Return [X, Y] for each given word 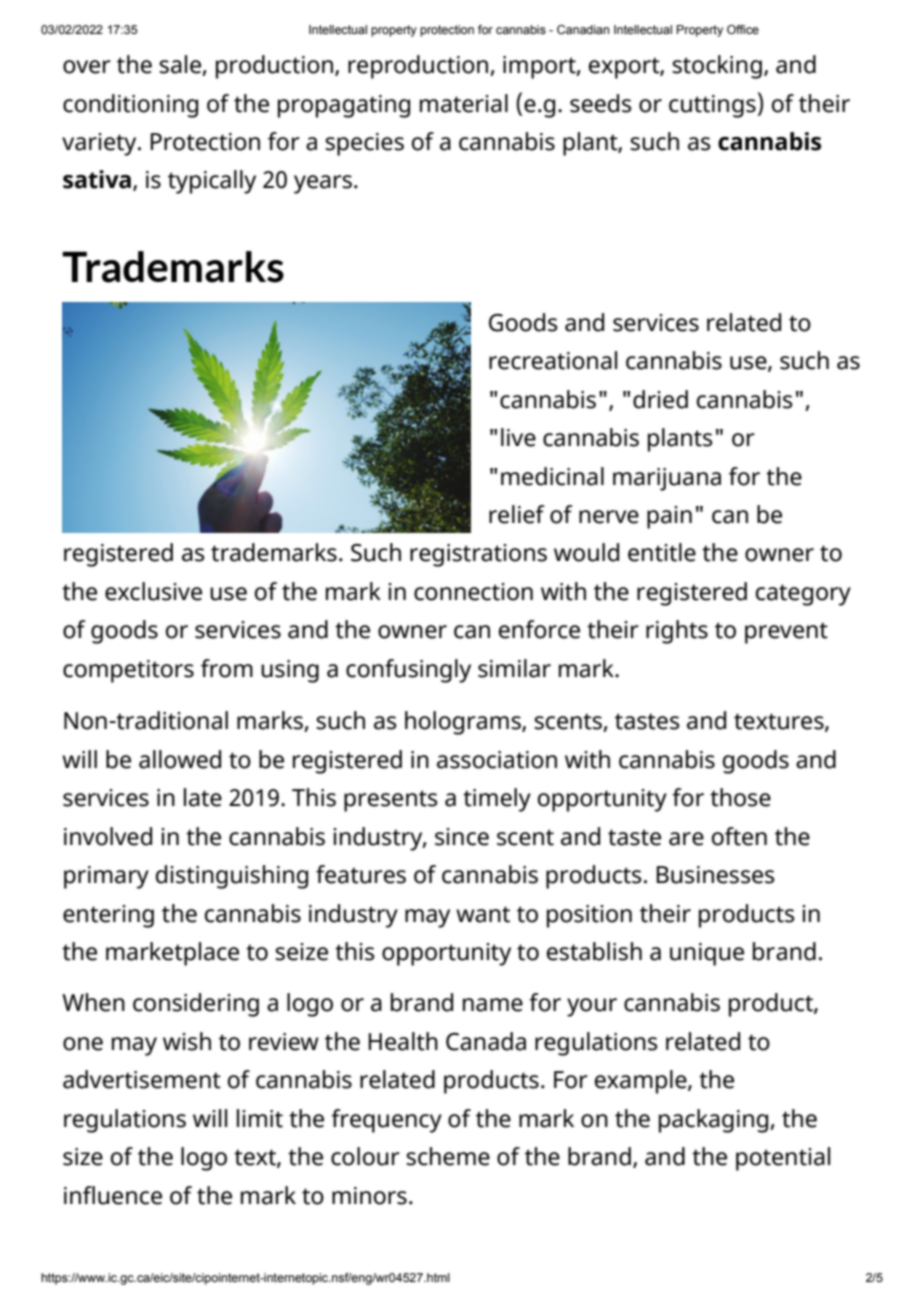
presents [391, 801]
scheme [448, 1156]
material [464, 103]
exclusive [153, 591]
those [740, 797]
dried [660, 399]
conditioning [130, 106]
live [518, 437]
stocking [717, 67]
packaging [715, 1121]
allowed [180, 759]
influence [113, 1195]
